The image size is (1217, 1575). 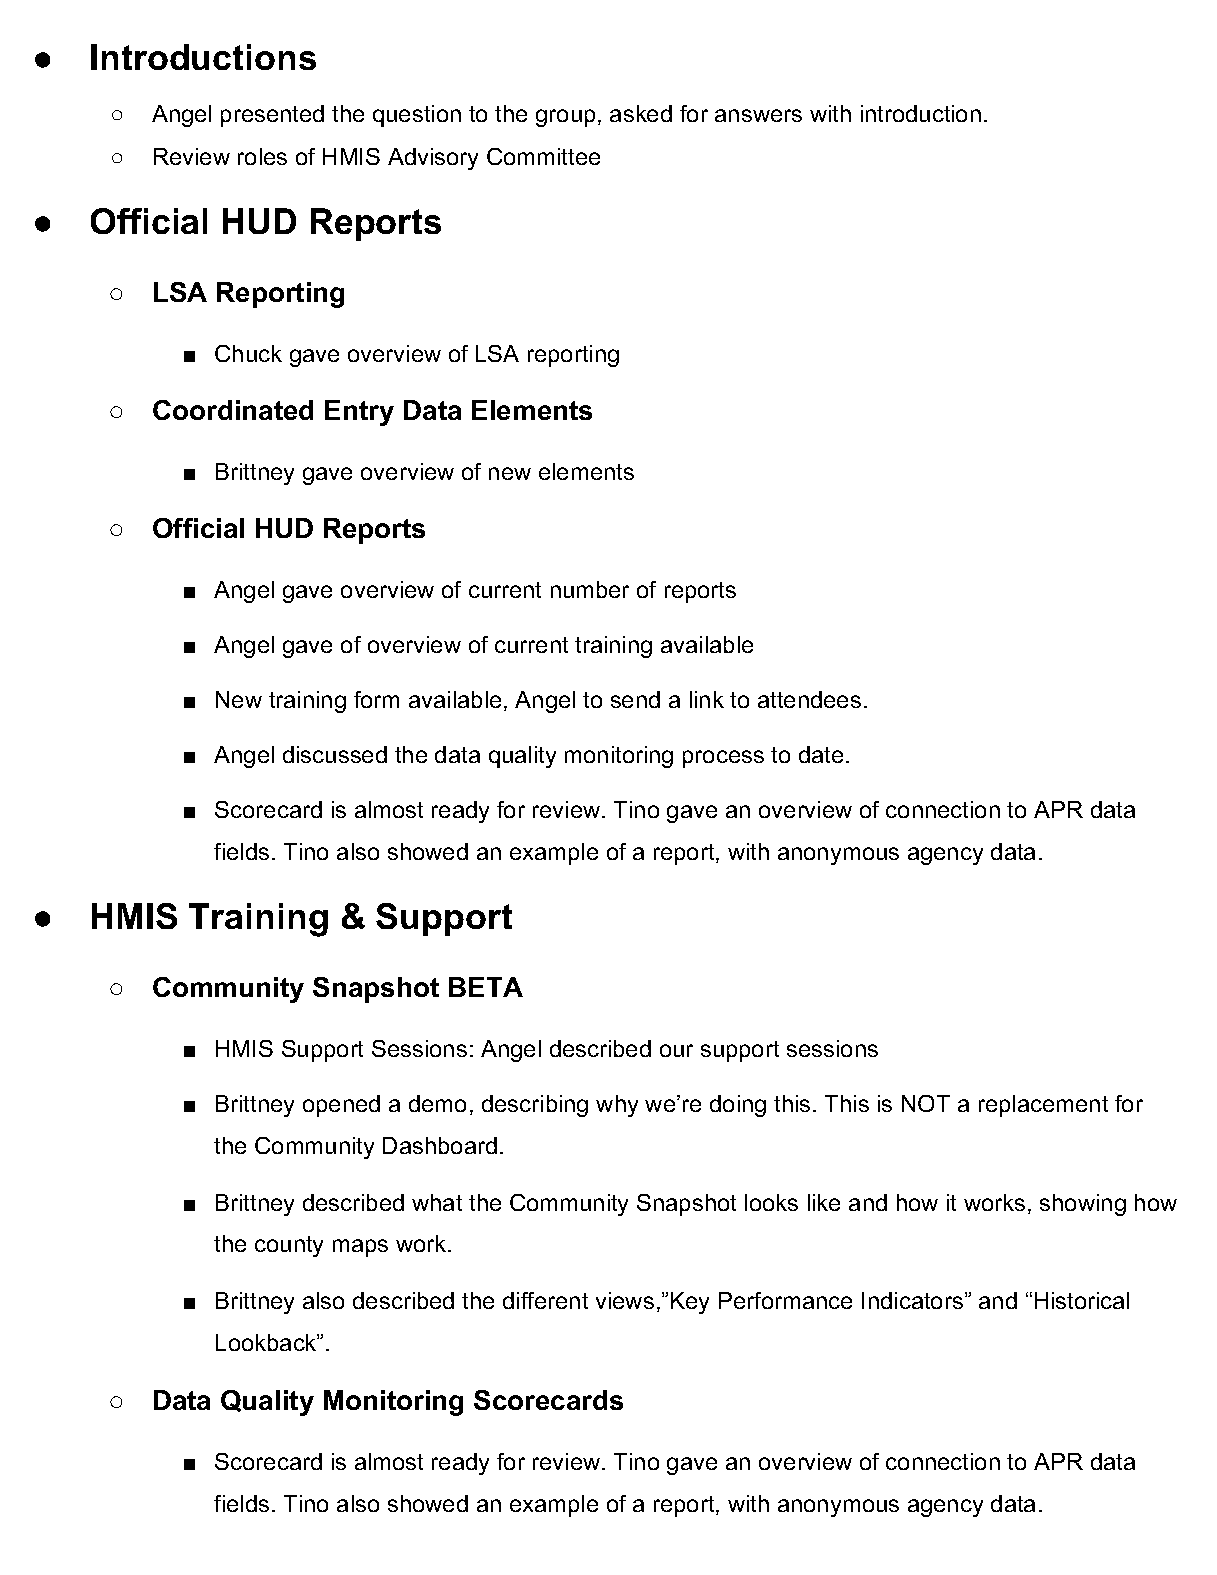 What do you see at coordinates (809, 699) in the screenshot?
I see `attendees` at bounding box center [809, 699].
